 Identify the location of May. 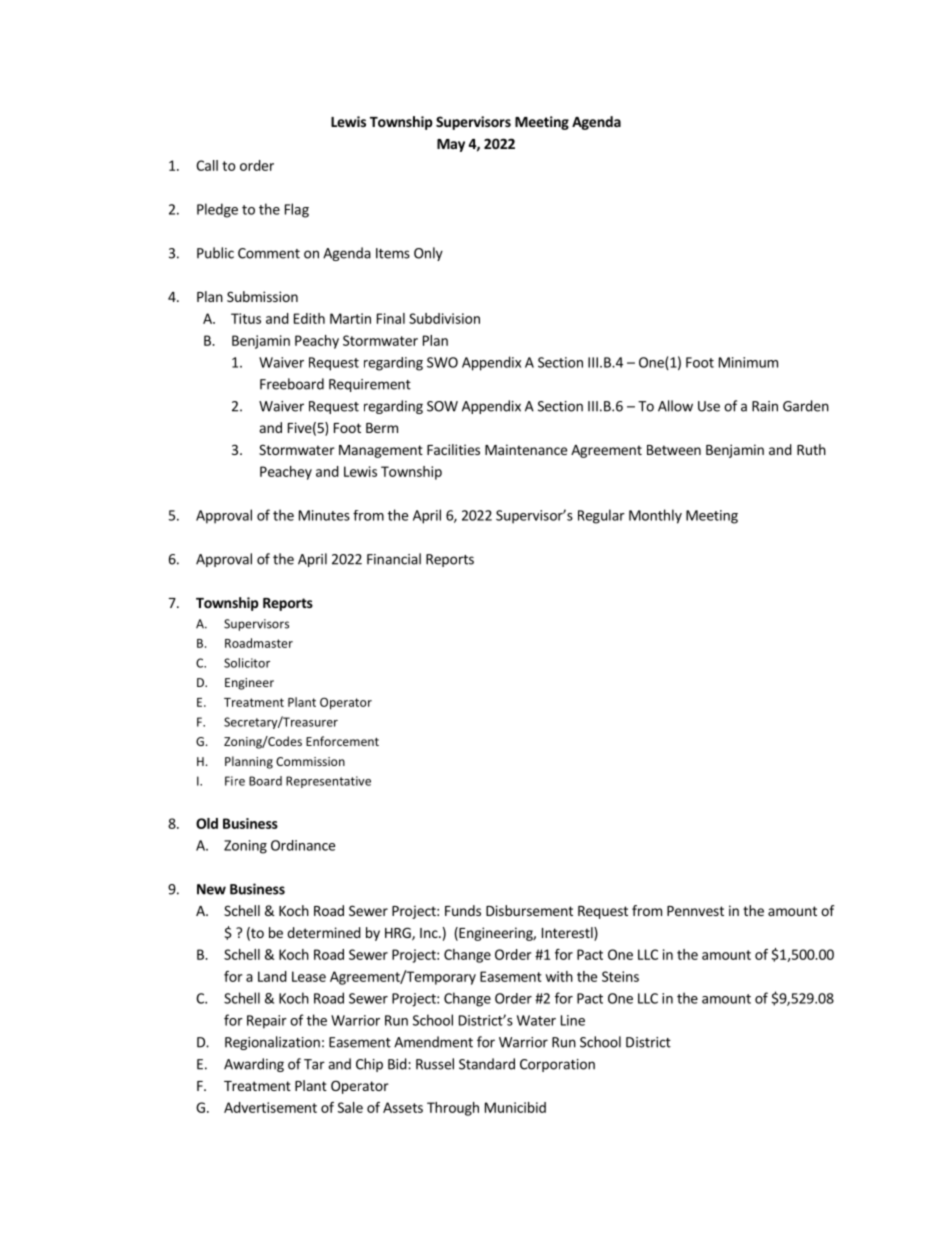
(451, 145).
